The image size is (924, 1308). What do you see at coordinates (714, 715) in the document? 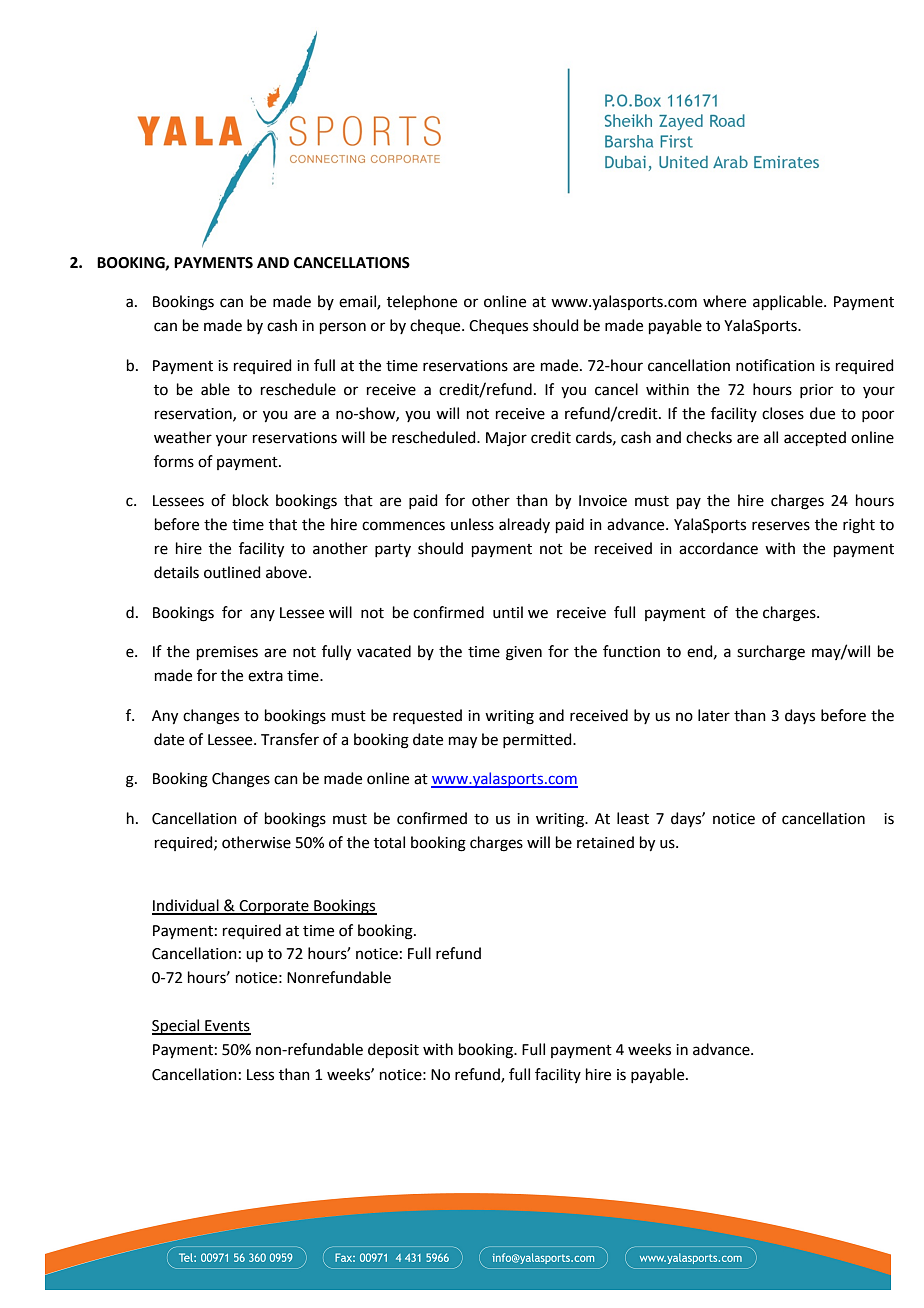
I see `later` at bounding box center [714, 715].
